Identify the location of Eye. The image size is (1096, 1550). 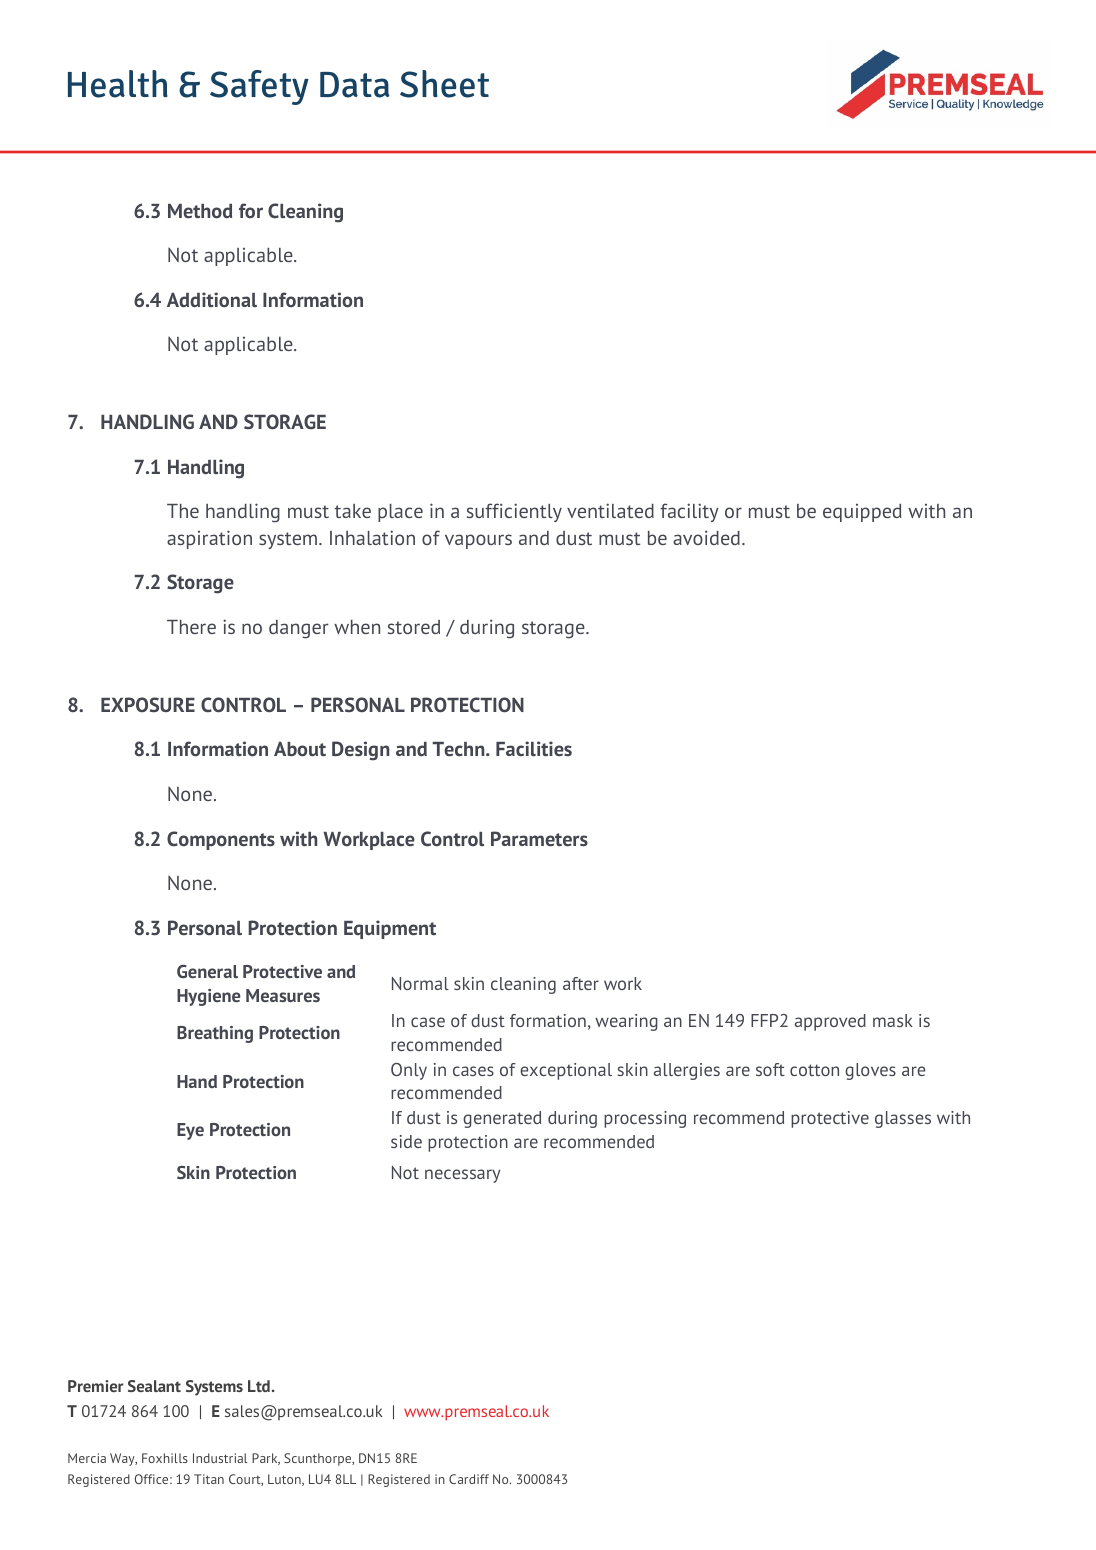
(190, 1131).
